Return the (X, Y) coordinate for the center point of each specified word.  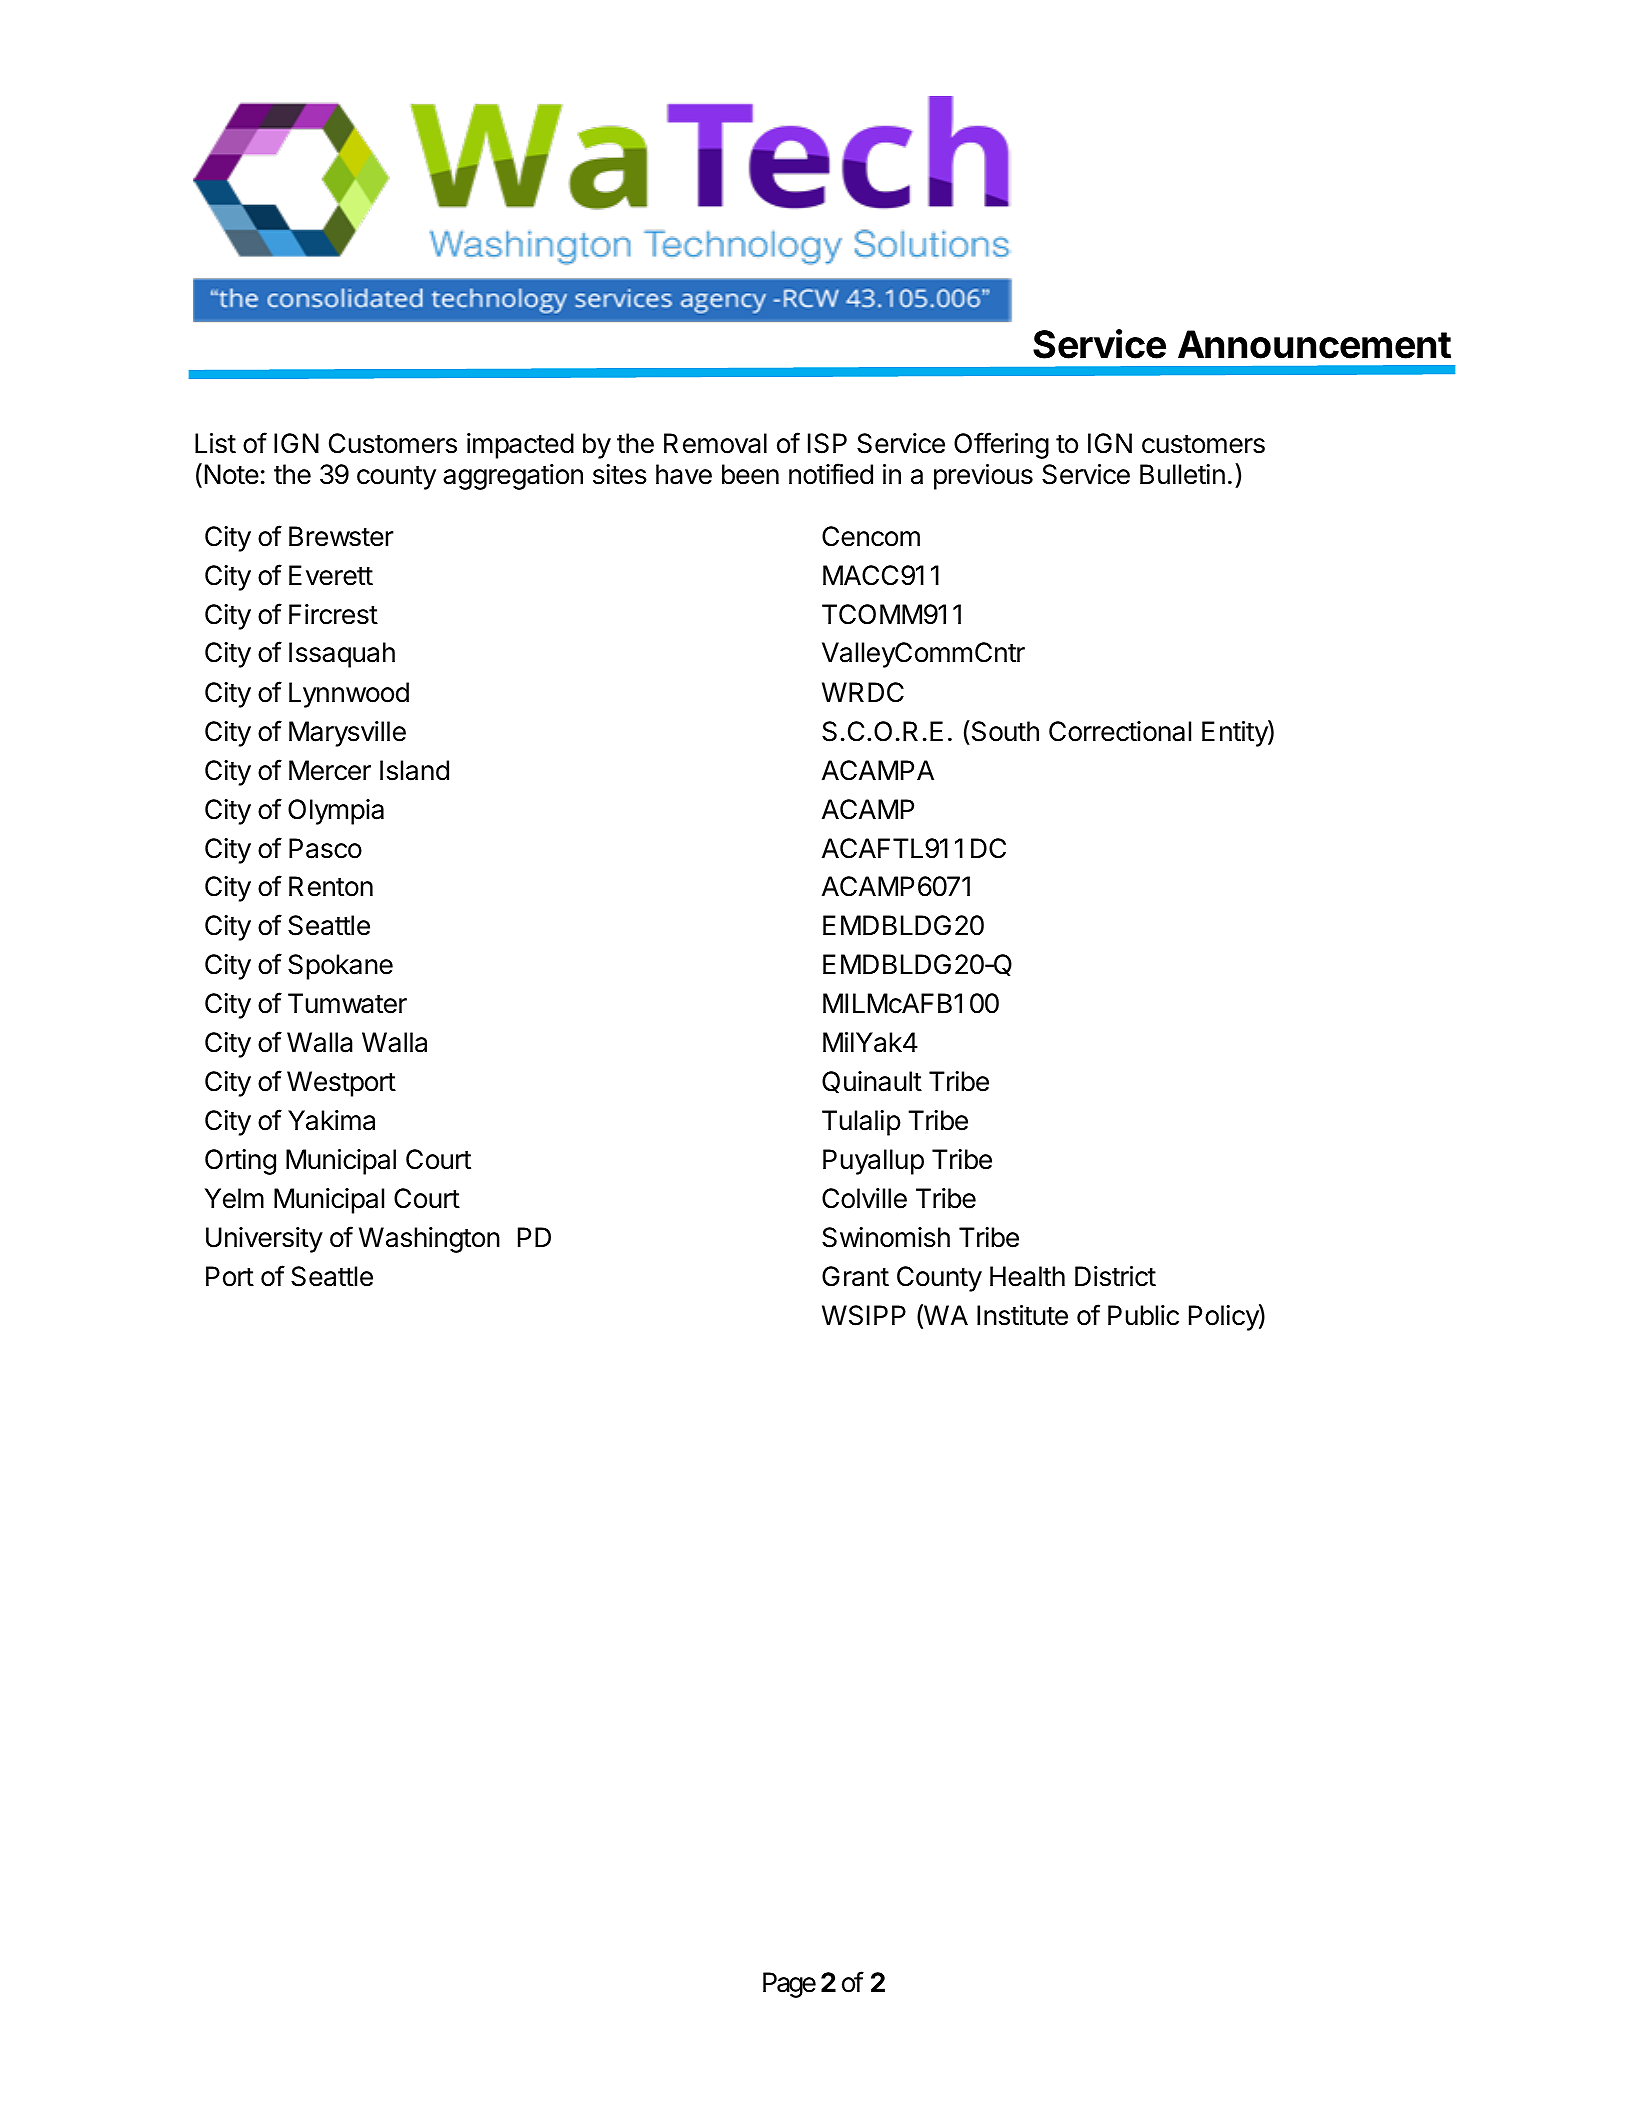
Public (1143, 1315)
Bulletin (1182, 474)
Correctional (1120, 731)
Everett (331, 575)
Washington (429, 1240)
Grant (855, 1276)
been (750, 474)
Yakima (331, 1120)
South (1004, 731)
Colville (864, 1198)
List (215, 443)
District (1115, 1276)
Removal (715, 443)
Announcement (1314, 344)
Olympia (336, 812)
